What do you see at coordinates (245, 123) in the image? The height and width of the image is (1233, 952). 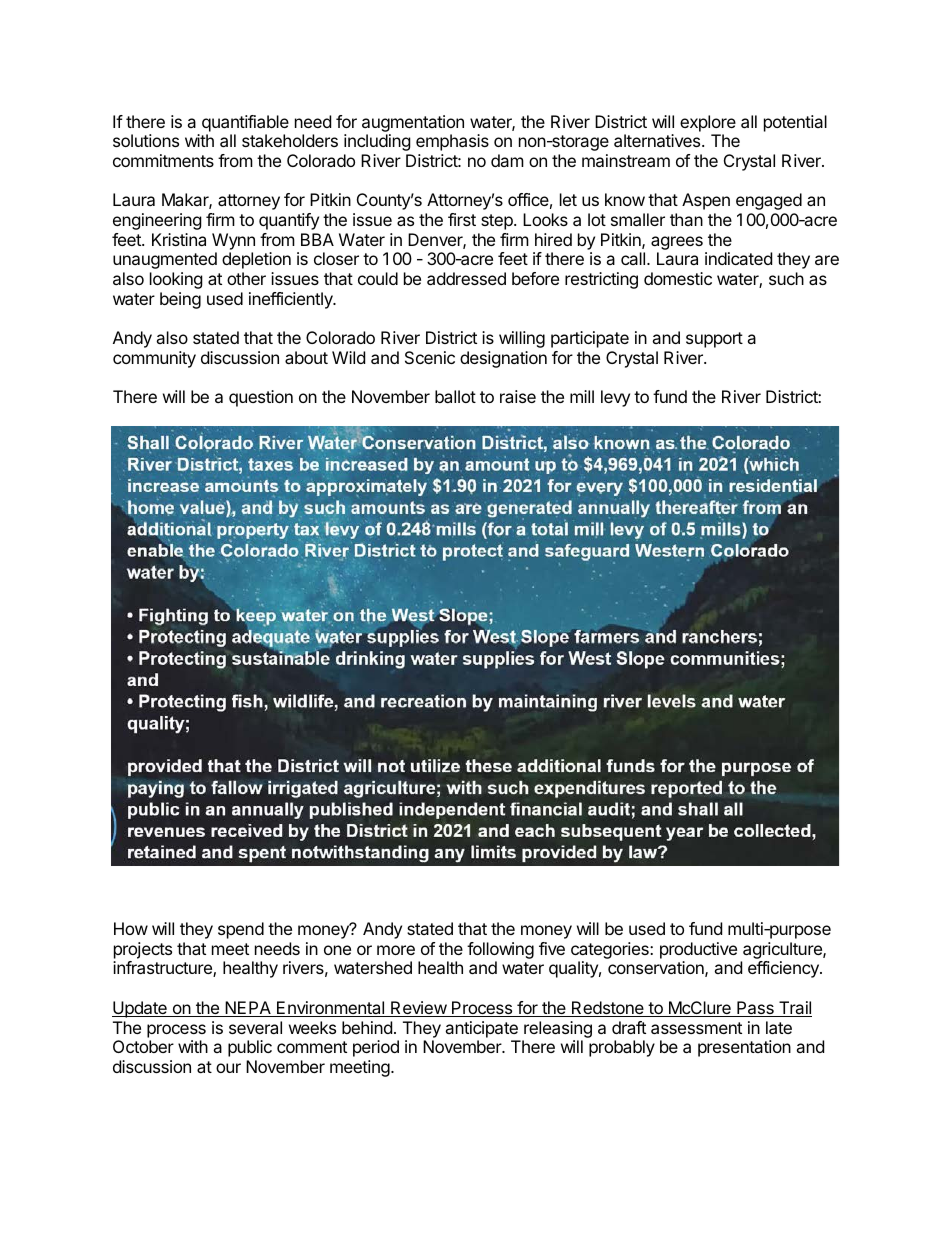 I see `quantifiable` at bounding box center [245, 123].
